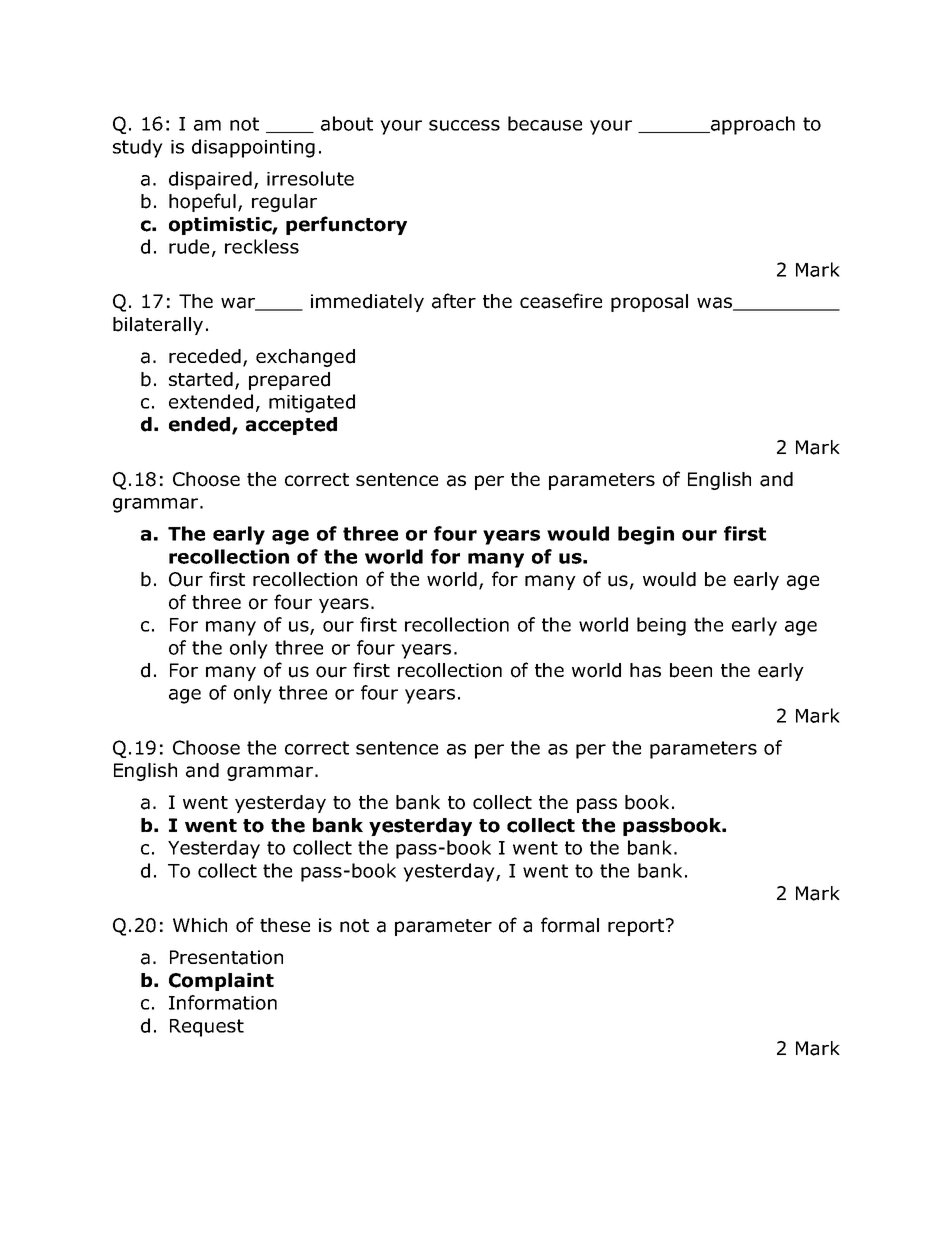  Describe the element at coordinates (464, 125) in the screenshot. I see `success` at that location.
